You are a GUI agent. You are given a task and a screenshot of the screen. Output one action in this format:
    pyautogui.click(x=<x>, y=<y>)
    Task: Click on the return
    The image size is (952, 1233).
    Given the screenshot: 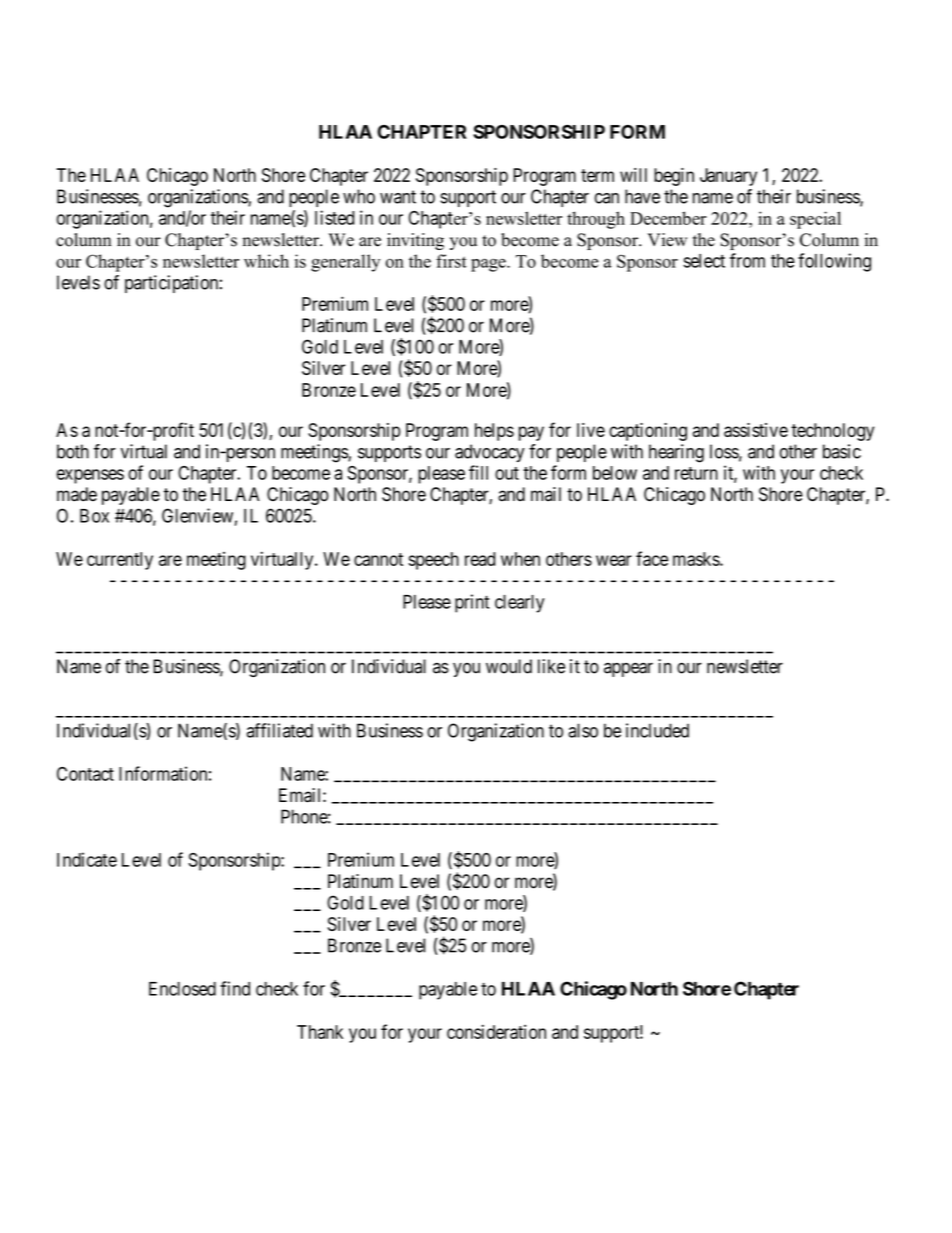 What is the action you would take?
    pyautogui.click(x=696, y=473)
